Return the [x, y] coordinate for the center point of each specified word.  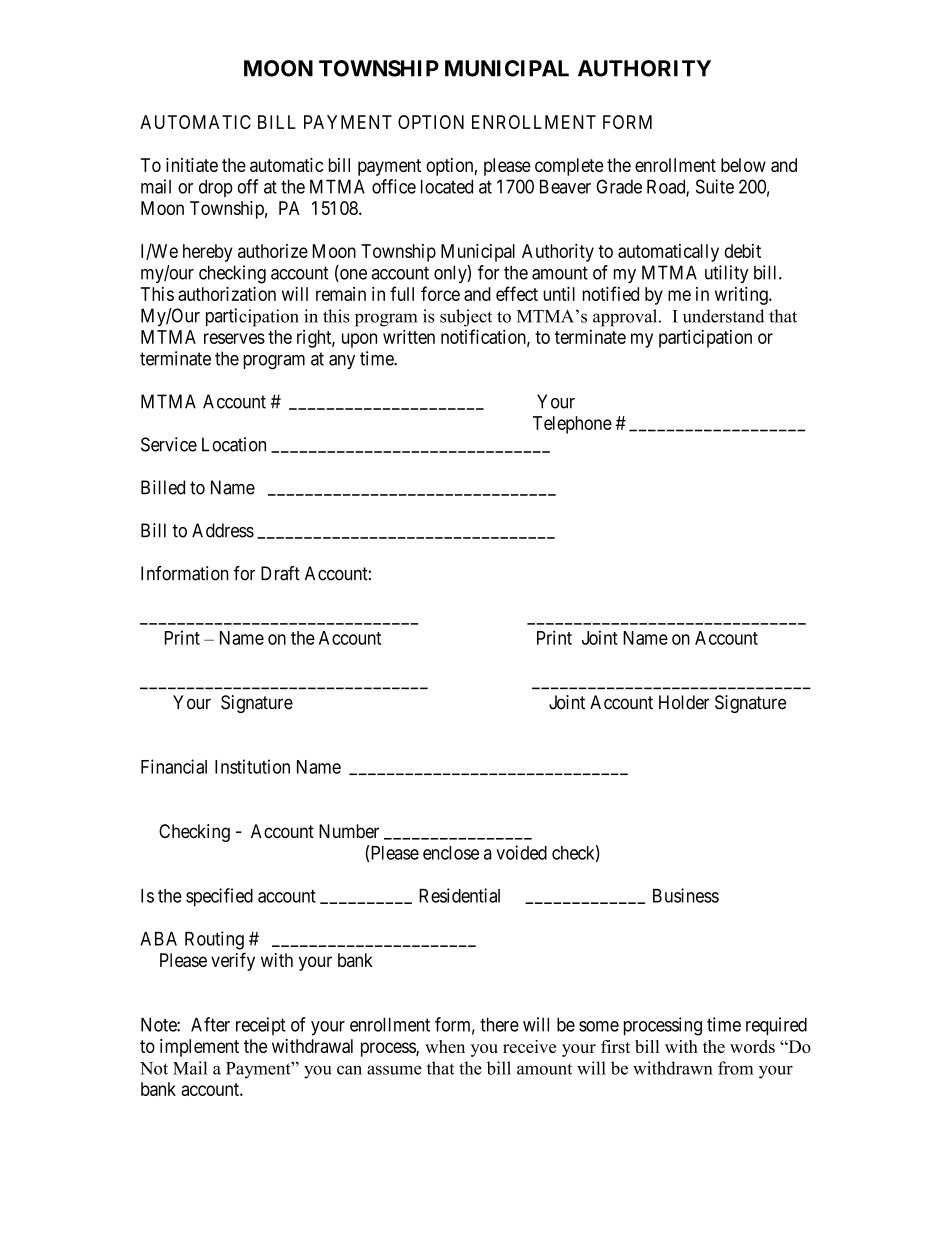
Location [234, 444]
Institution [252, 766]
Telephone [572, 425]
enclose [451, 853]
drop [216, 188]
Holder [684, 702]
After [210, 1024]
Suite [715, 186]
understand [723, 316]
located [447, 186]
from [736, 1068]
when [445, 1046]
